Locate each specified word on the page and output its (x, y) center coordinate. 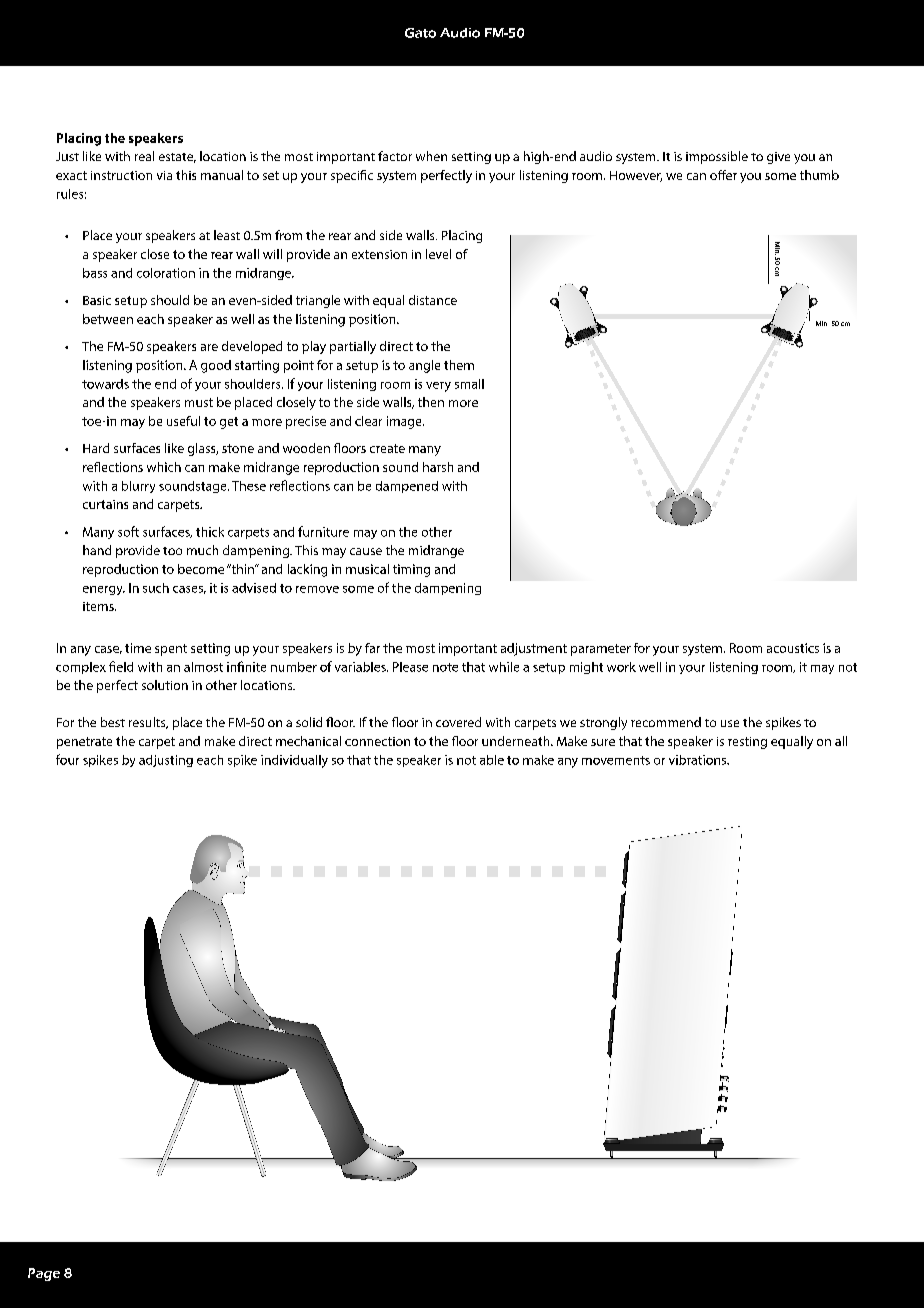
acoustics (793, 648)
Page (44, 1274)
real (144, 156)
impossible (717, 157)
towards (105, 384)
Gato (420, 33)
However (636, 176)
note (445, 667)
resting (747, 743)
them (459, 365)
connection (377, 741)
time (138, 648)
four (67, 759)
